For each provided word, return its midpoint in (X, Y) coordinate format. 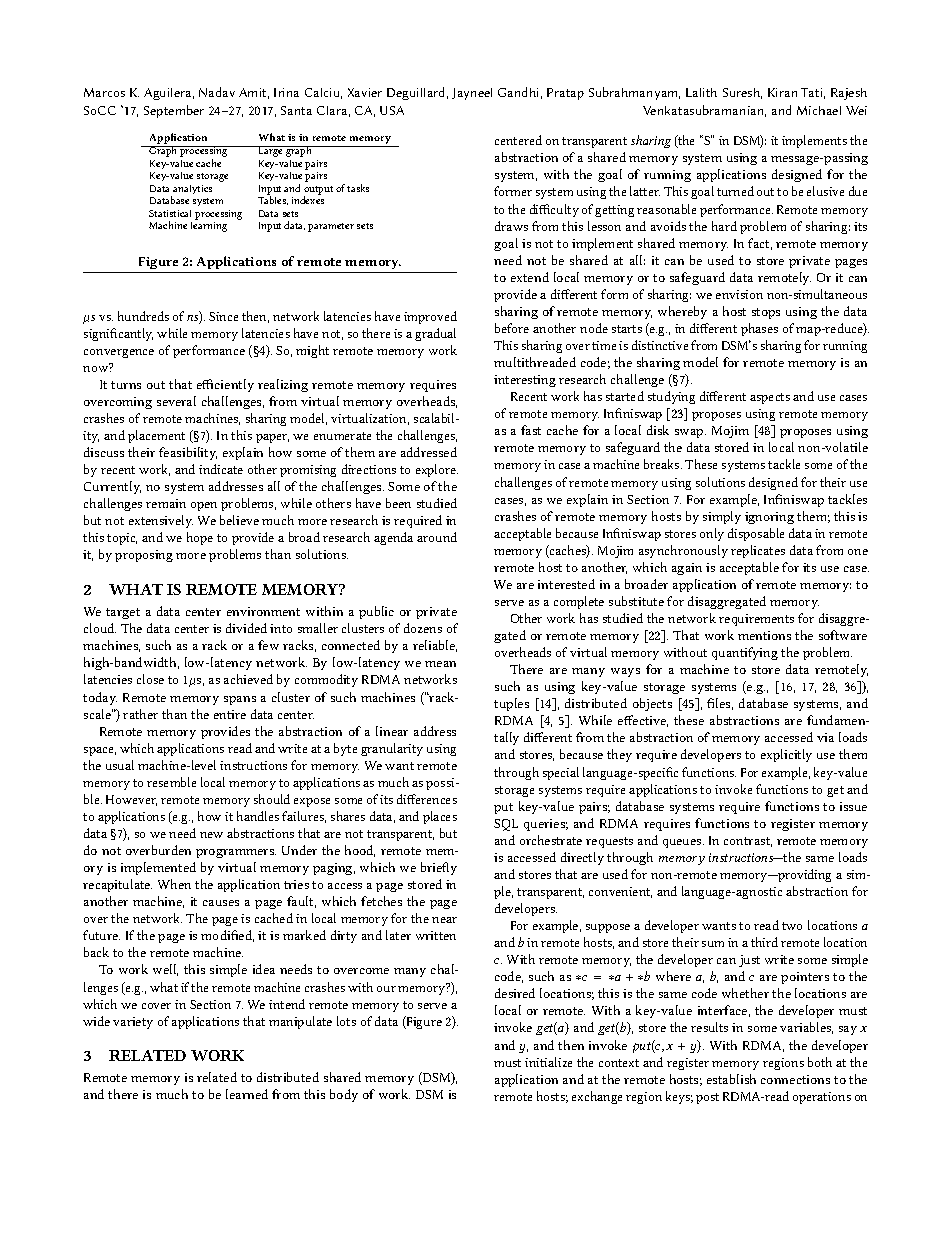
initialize (548, 1062)
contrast (748, 842)
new (211, 835)
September (174, 111)
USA (392, 110)
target (123, 613)
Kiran (782, 92)
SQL (506, 825)
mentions (764, 635)
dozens (423, 628)
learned (247, 1094)
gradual (435, 334)
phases (759, 329)
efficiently (225, 385)
